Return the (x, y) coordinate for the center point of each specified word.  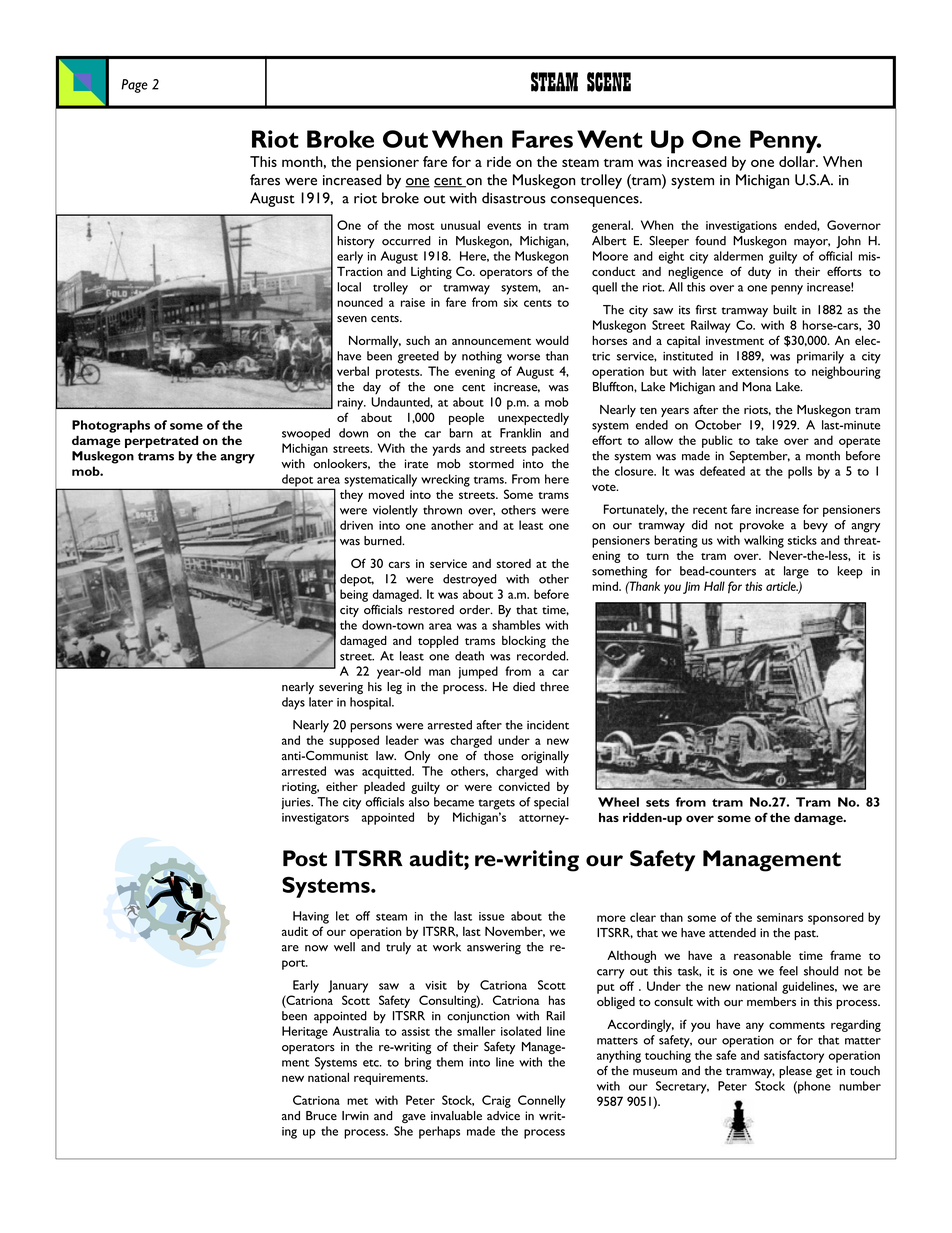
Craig (496, 1101)
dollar (798, 161)
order (476, 609)
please (795, 1072)
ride (499, 161)
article (782, 586)
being (354, 595)
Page (134, 86)
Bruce (321, 1116)
